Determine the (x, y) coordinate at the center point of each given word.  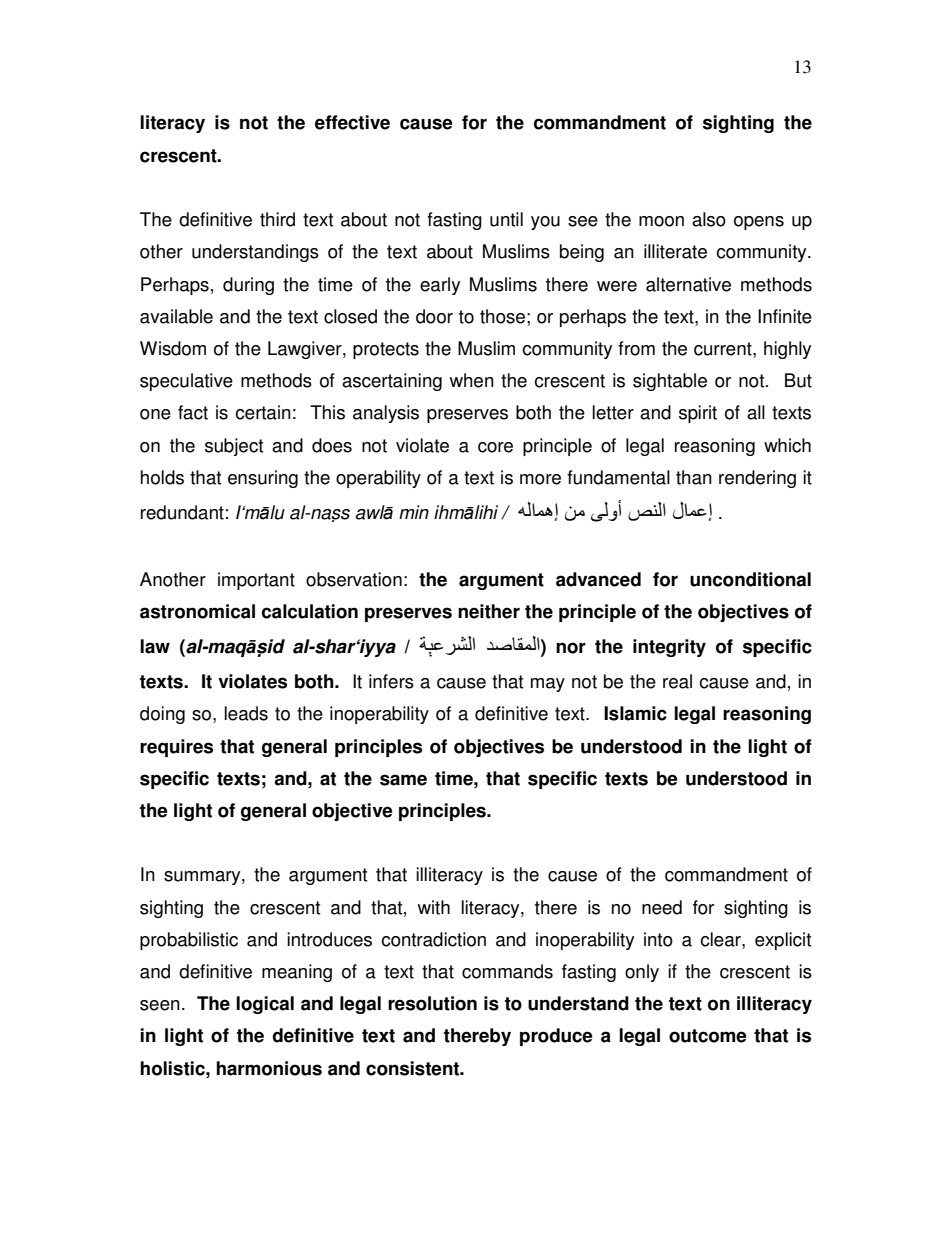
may (548, 685)
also (709, 219)
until (506, 219)
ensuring (263, 479)
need (662, 907)
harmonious (269, 1068)
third (277, 219)
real (677, 681)
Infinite (785, 316)
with (434, 907)
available (176, 316)
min (414, 512)
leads (246, 713)
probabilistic (189, 941)
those (502, 316)
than (694, 477)
